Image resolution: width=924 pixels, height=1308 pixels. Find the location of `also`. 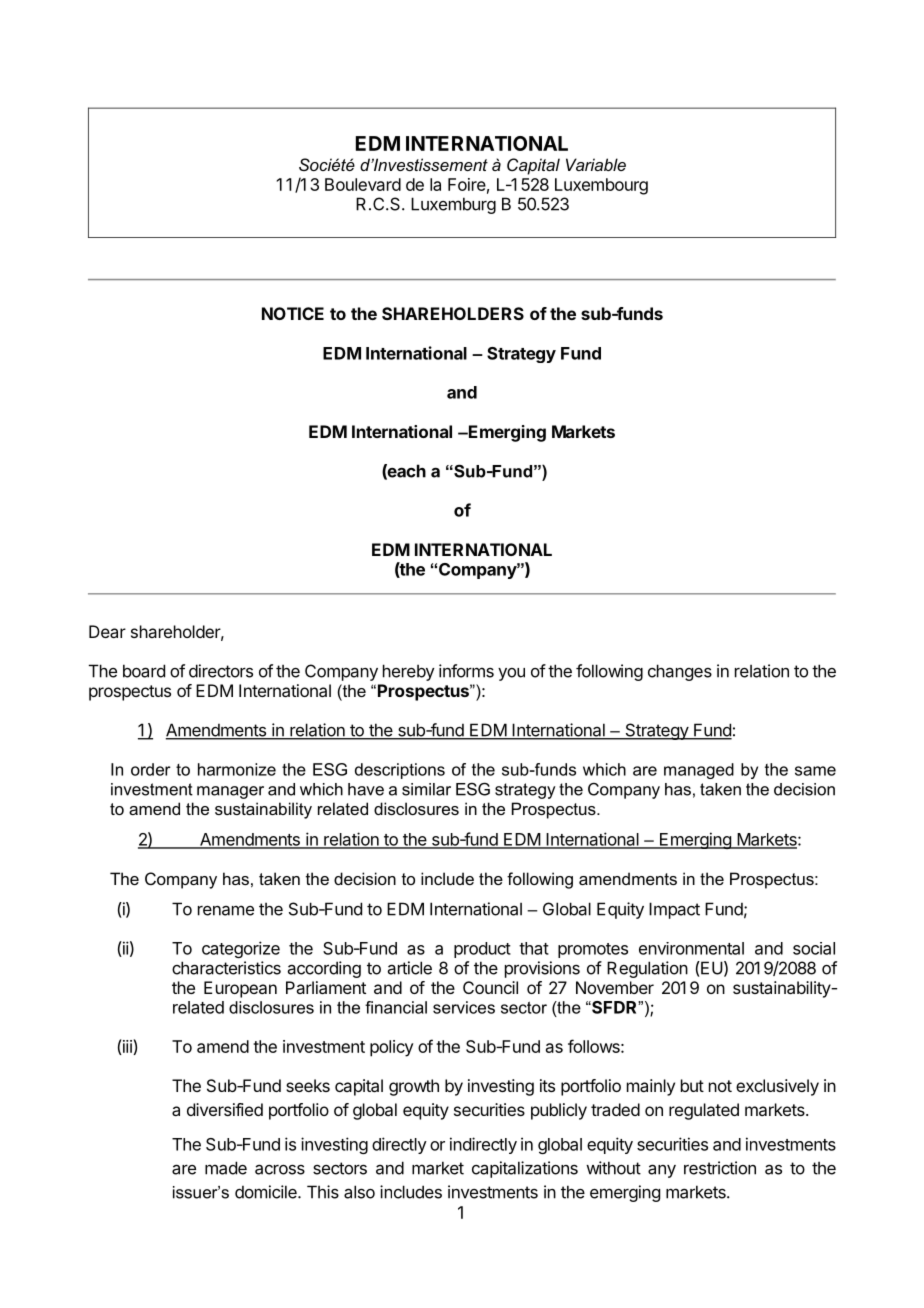

also is located at coordinates (359, 1192).
